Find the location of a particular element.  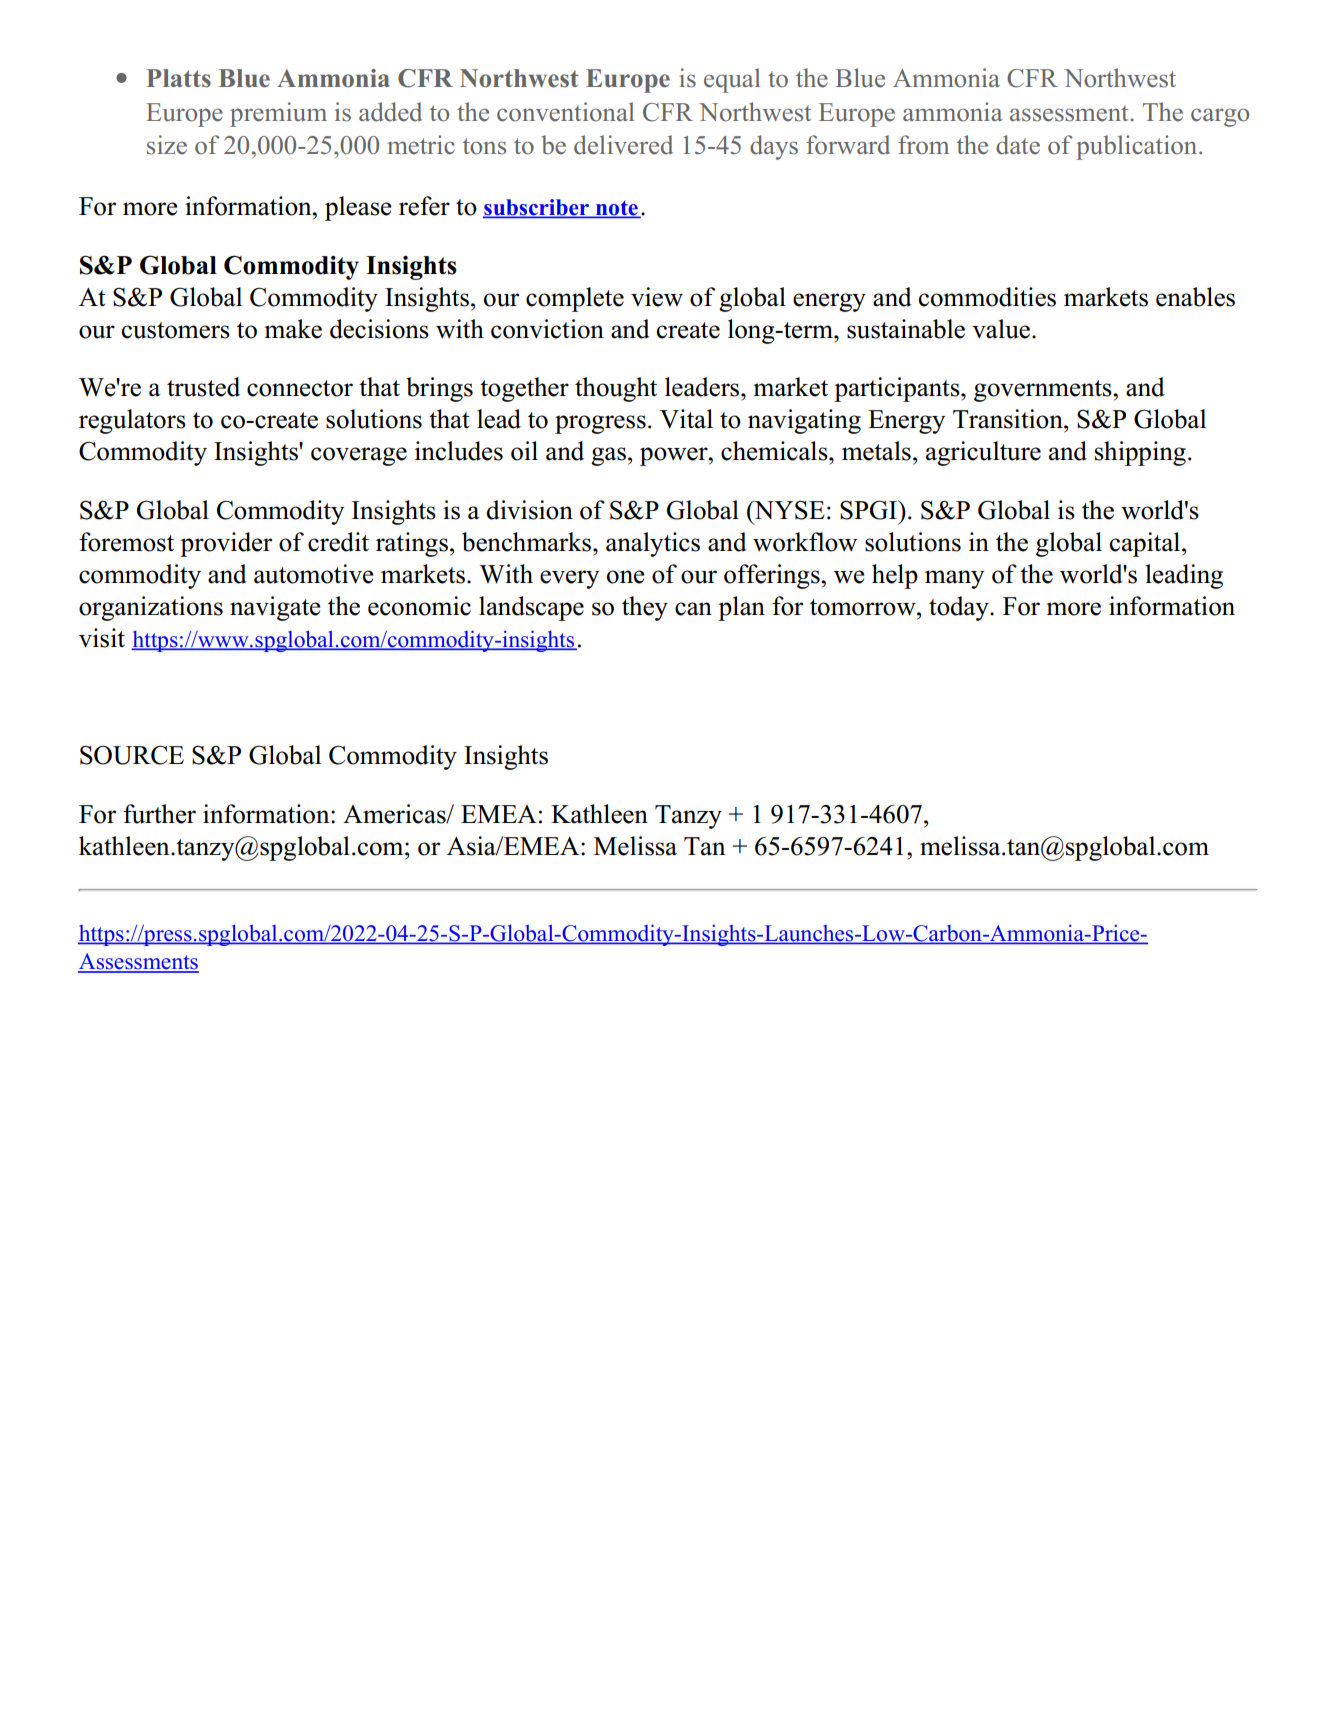

value is located at coordinates (1001, 329).
